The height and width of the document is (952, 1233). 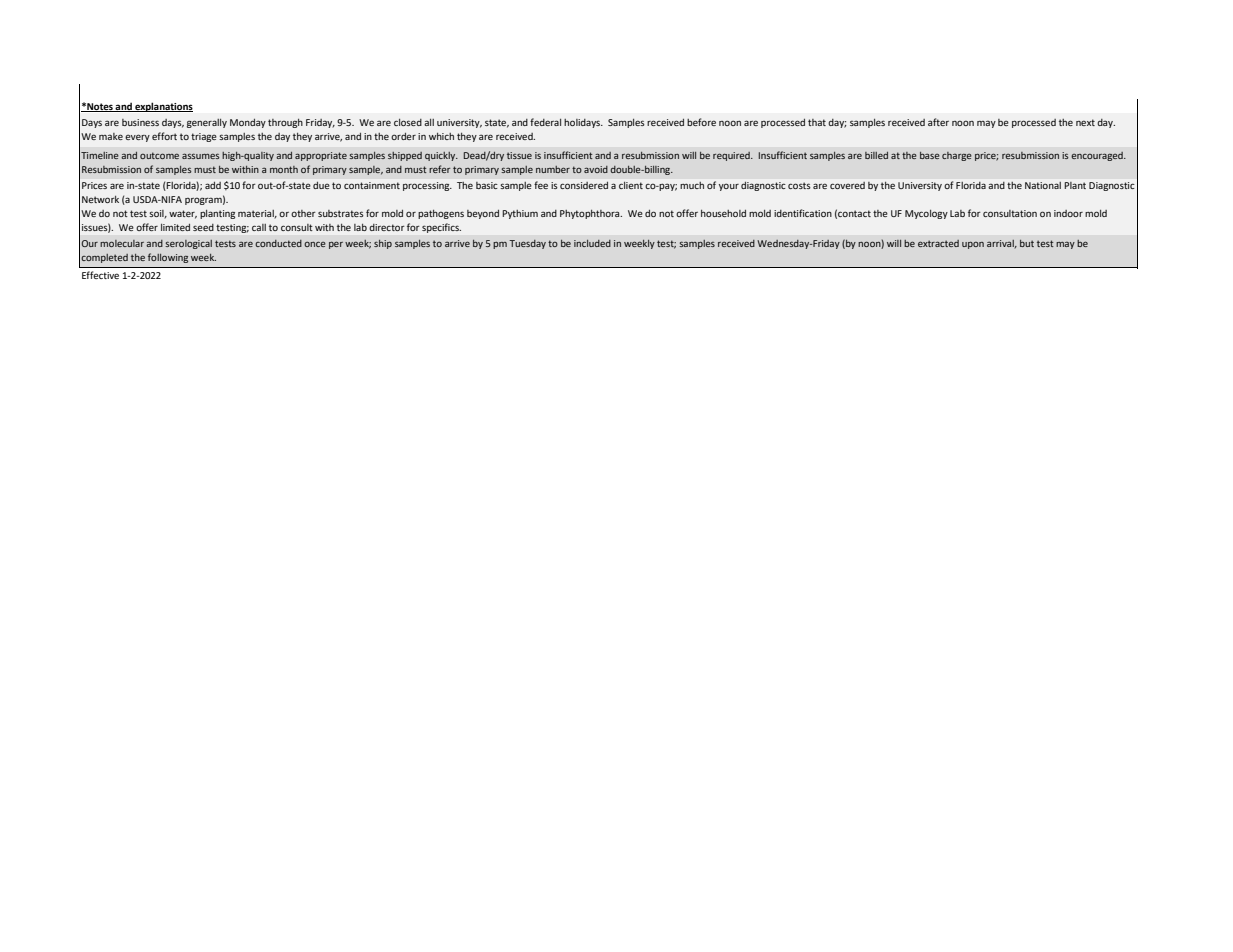 What do you see at coordinates (926, 214) in the document?
I see `Mycology` at bounding box center [926, 214].
